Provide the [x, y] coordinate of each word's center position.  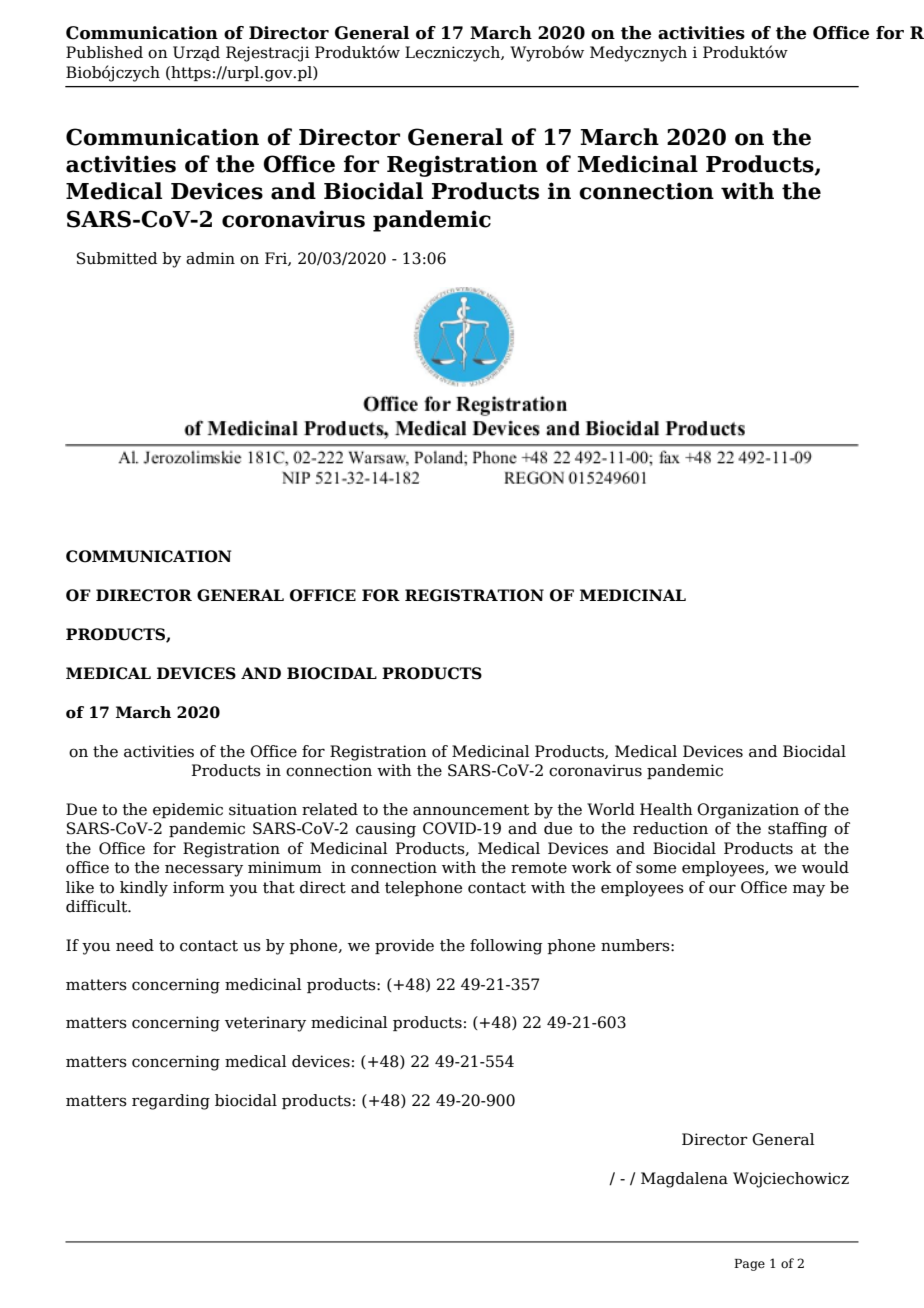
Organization [748, 811]
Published [104, 52]
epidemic [188, 810]
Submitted [117, 258]
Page [749, 1265]
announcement [471, 810]
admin [210, 258]
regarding [171, 1102]
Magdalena [684, 1180]
